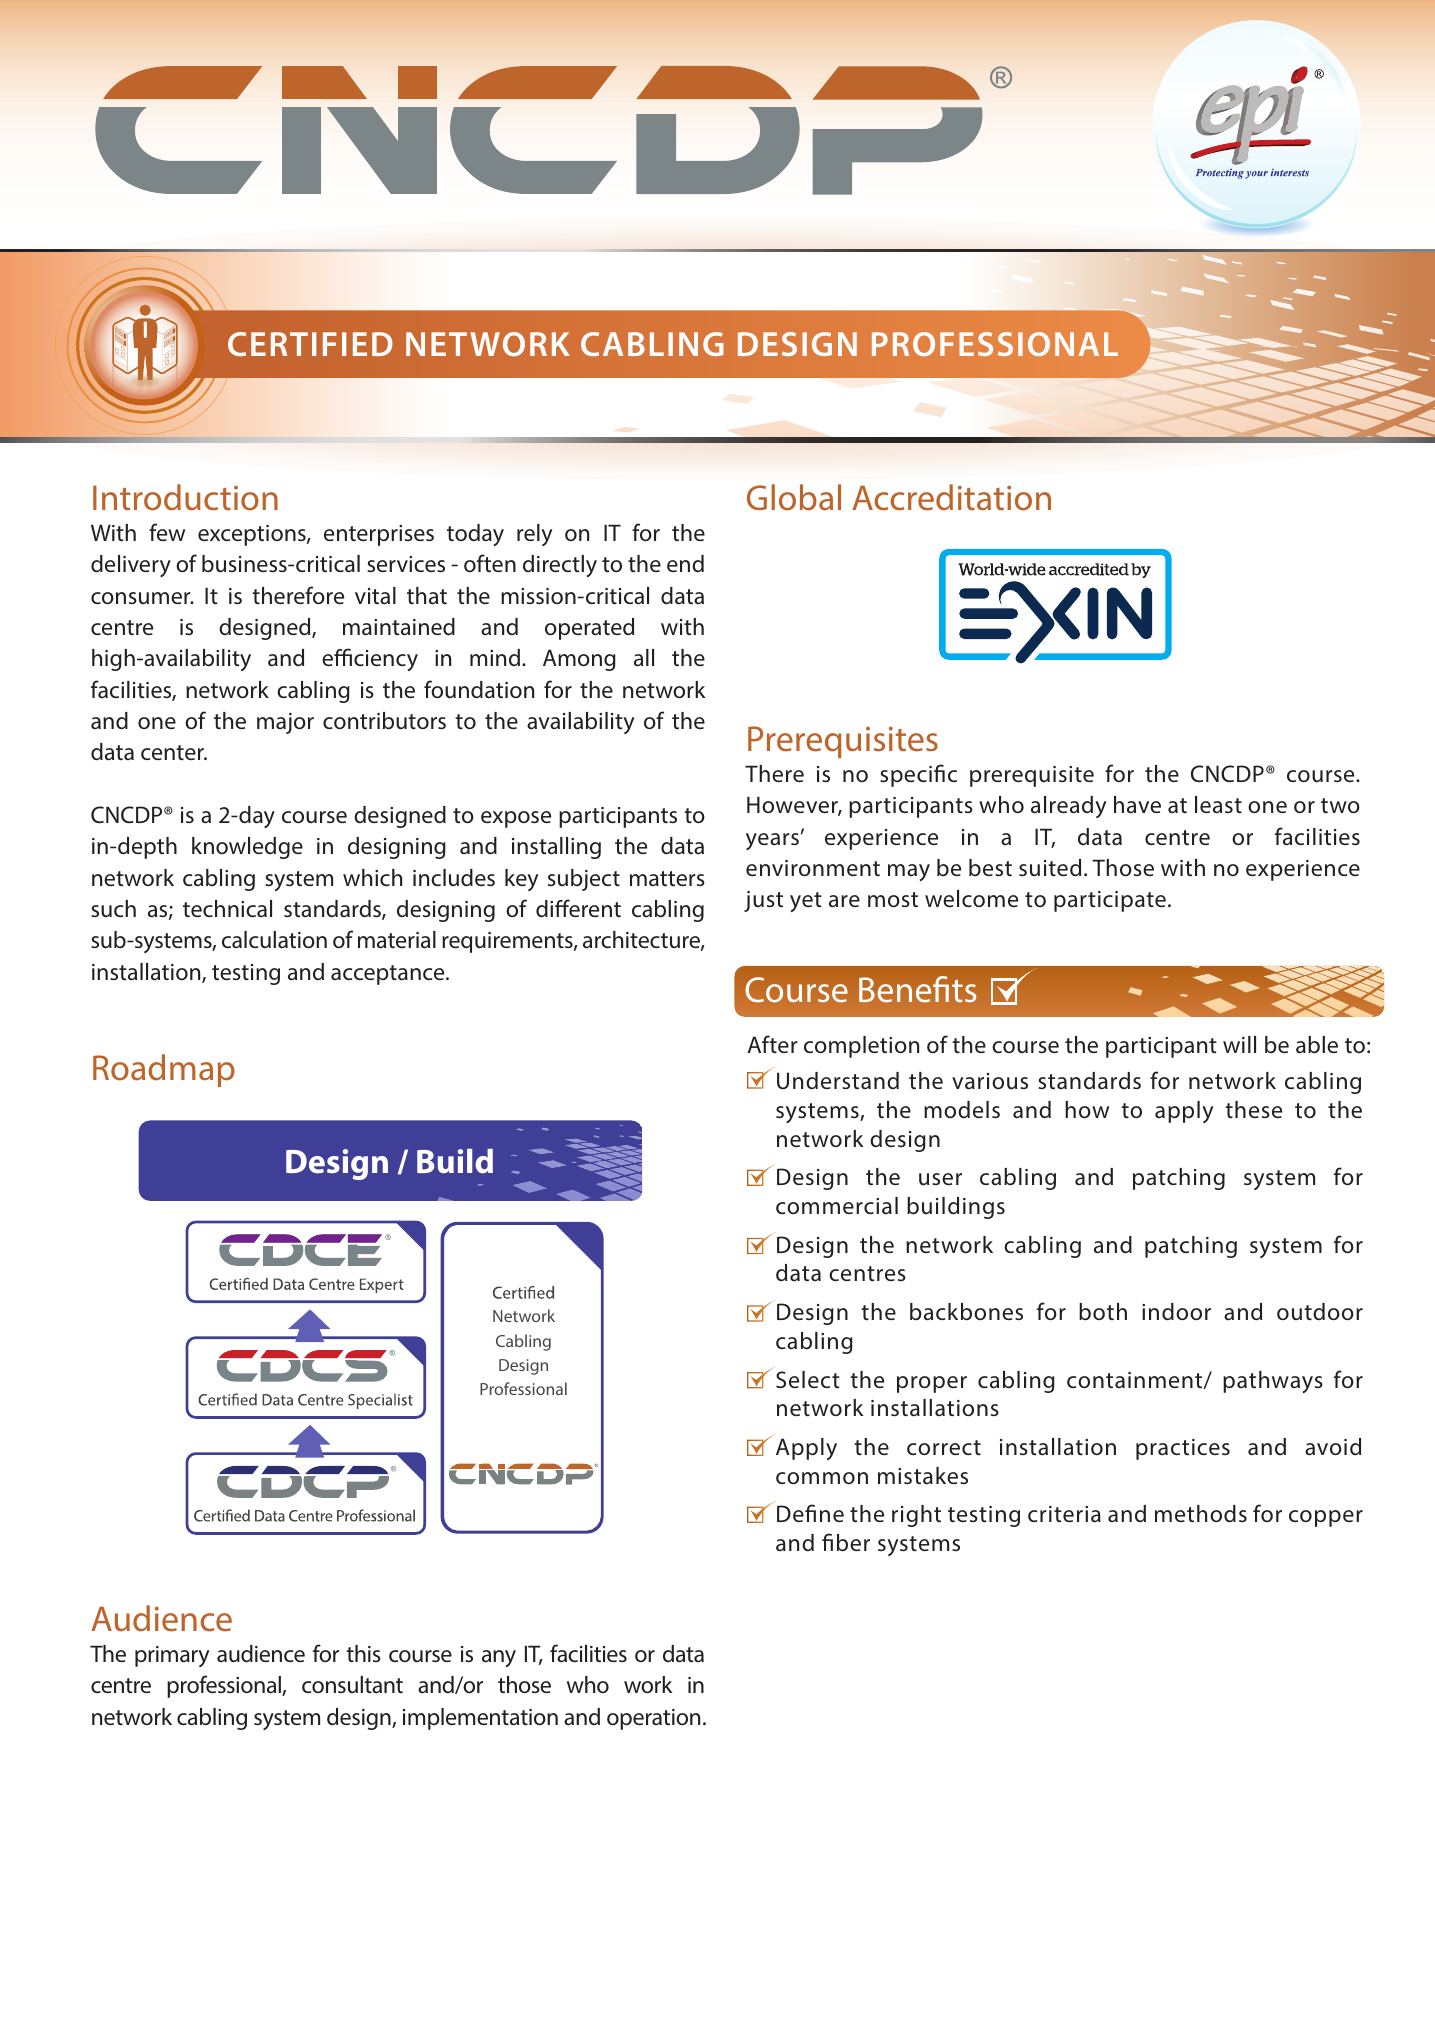 This screenshot has height=2029, width=1435. What do you see at coordinates (653, 1719) in the screenshot?
I see `operation` at bounding box center [653, 1719].
